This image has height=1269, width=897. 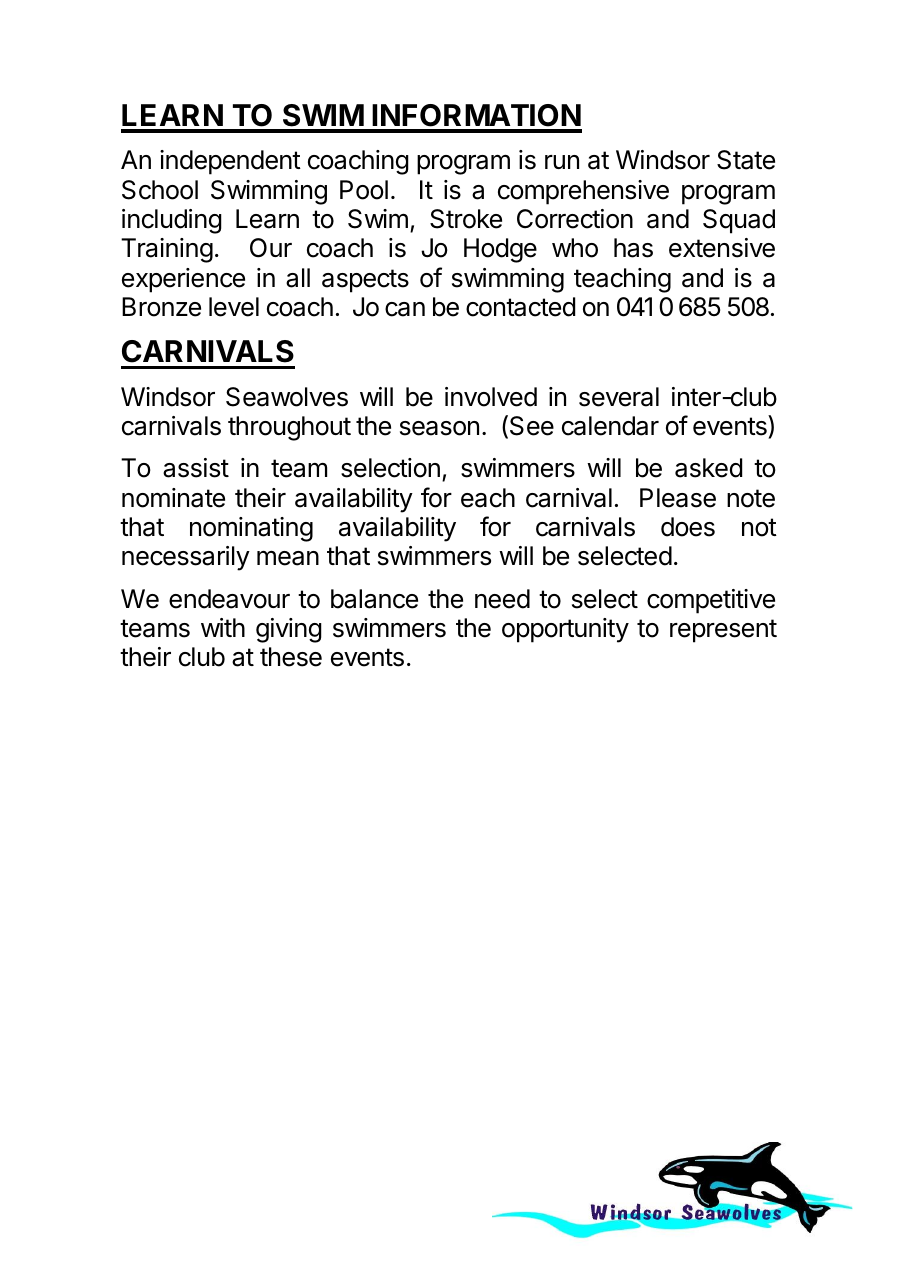 What do you see at coordinates (491, 397) in the image?
I see `involved` at bounding box center [491, 397].
